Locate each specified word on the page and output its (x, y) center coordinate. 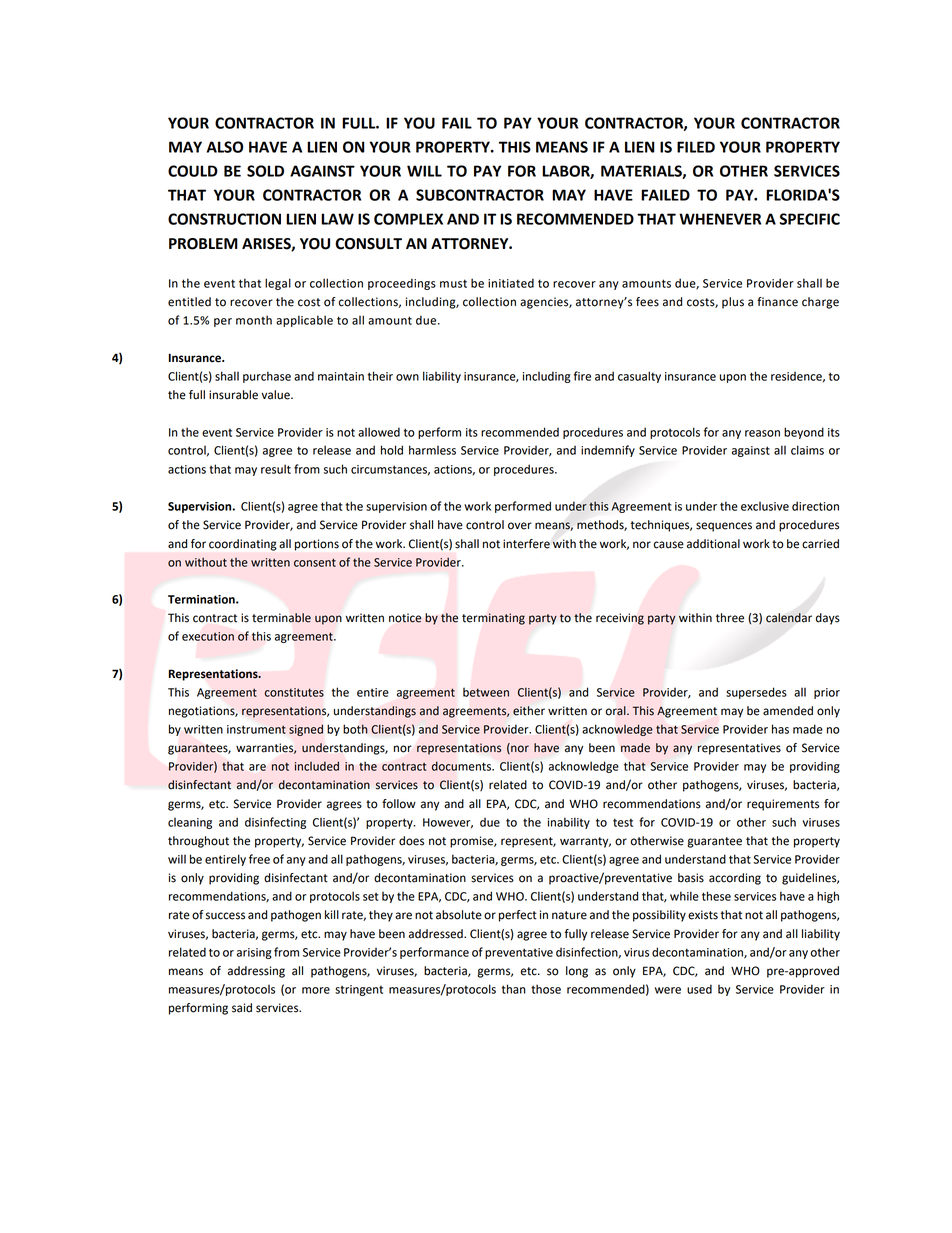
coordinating (243, 545)
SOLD (265, 171)
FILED (696, 147)
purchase (267, 377)
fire (582, 376)
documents (462, 766)
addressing (256, 972)
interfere (526, 544)
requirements (783, 805)
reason (762, 433)
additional (713, 544)
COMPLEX (408, 219)
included (317, 766)
